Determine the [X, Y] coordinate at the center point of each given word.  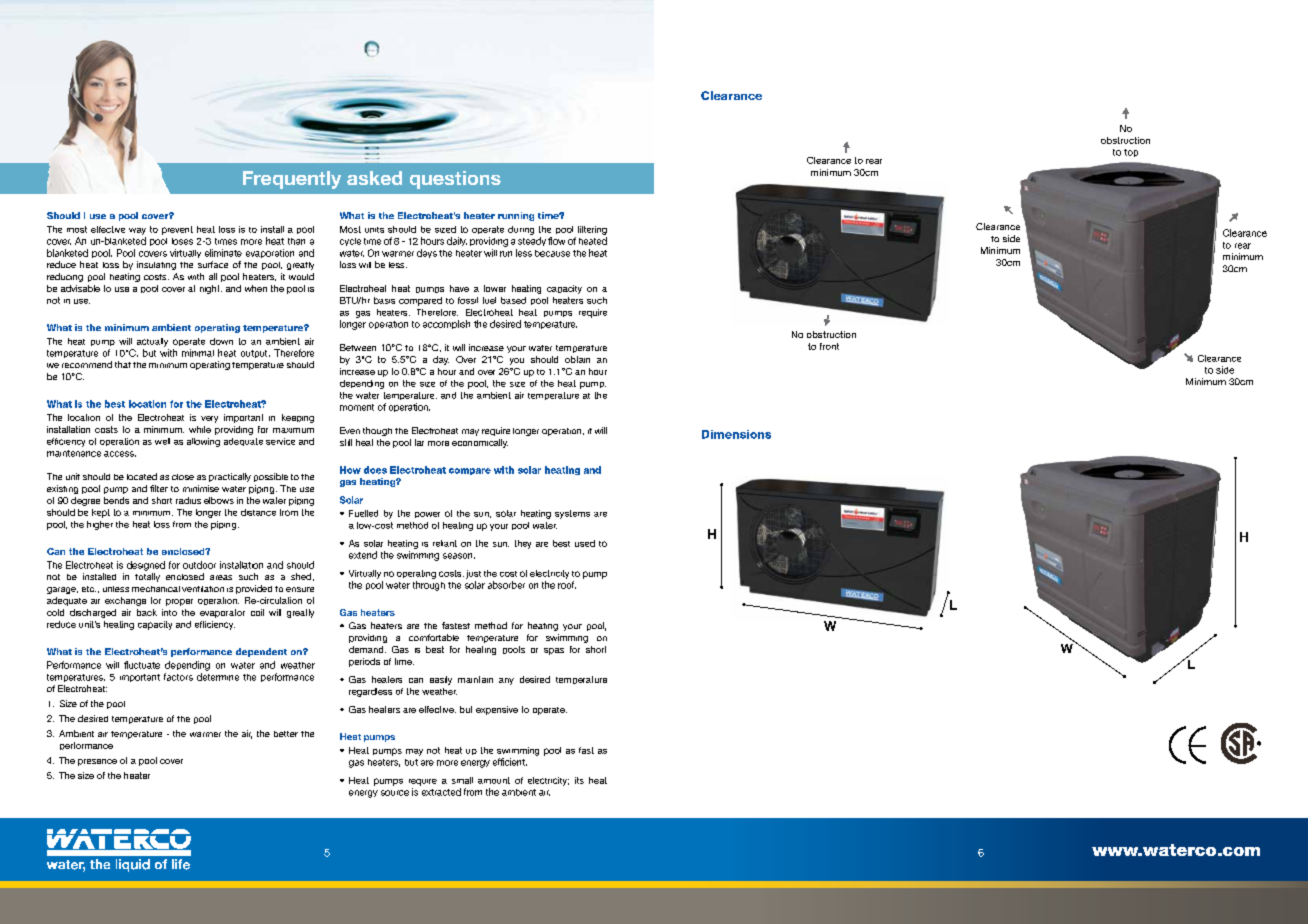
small [462, 780]
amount [494, 780]
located [142, 476]
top [1131, 153]
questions [455, 180]
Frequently [292, 180]
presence [97, 762]
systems [572, 514]
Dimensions [736, 434]
